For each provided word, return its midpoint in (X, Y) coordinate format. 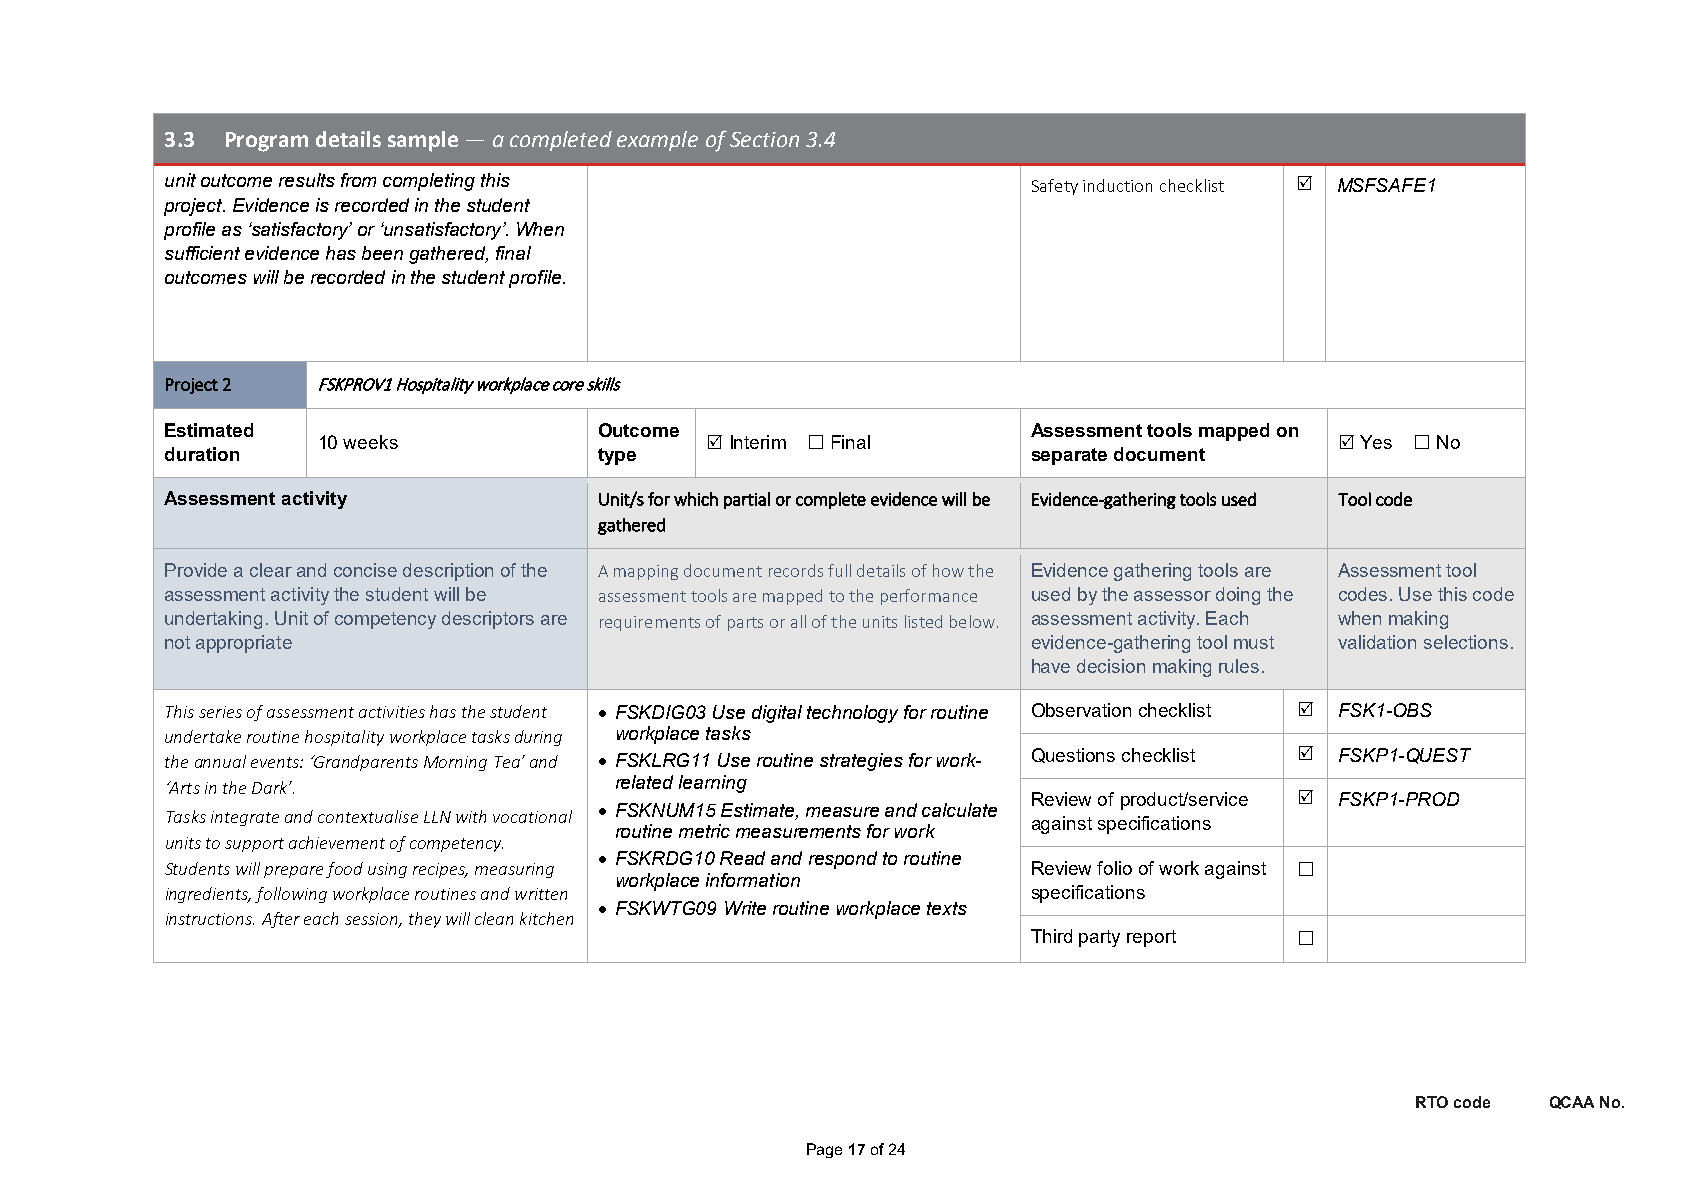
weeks (370, 442)
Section (764, 139)
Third (1051, 936)
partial (747, 500)
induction (1117, 185)
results (307, 180)
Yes (1376, 442)
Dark (271, 787)
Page (824, 1150)
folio (1114, 868)
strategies (861, 762)
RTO (1432, 1102)
